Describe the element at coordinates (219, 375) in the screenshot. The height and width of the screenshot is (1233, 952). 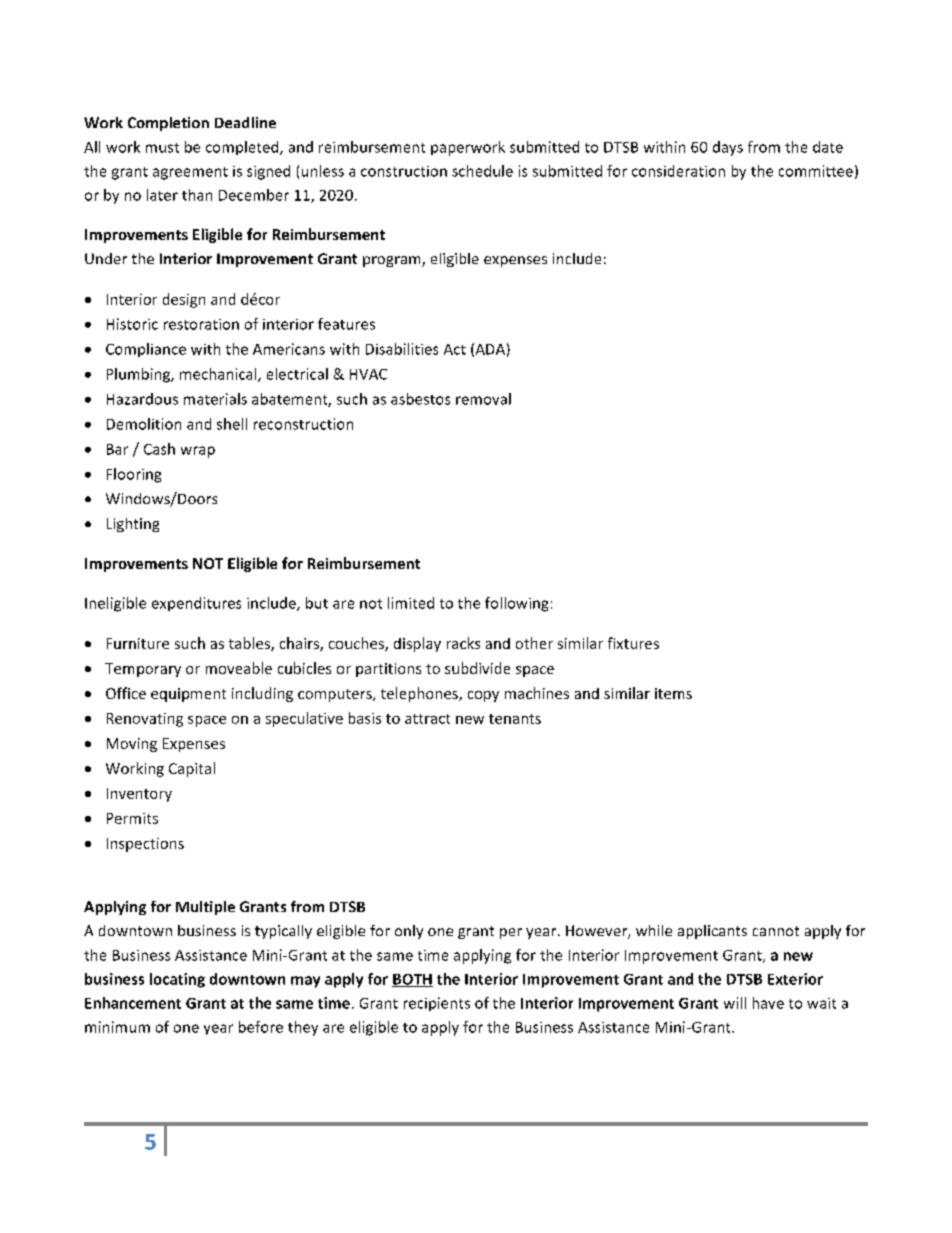
I see `mechanical` at that location.
